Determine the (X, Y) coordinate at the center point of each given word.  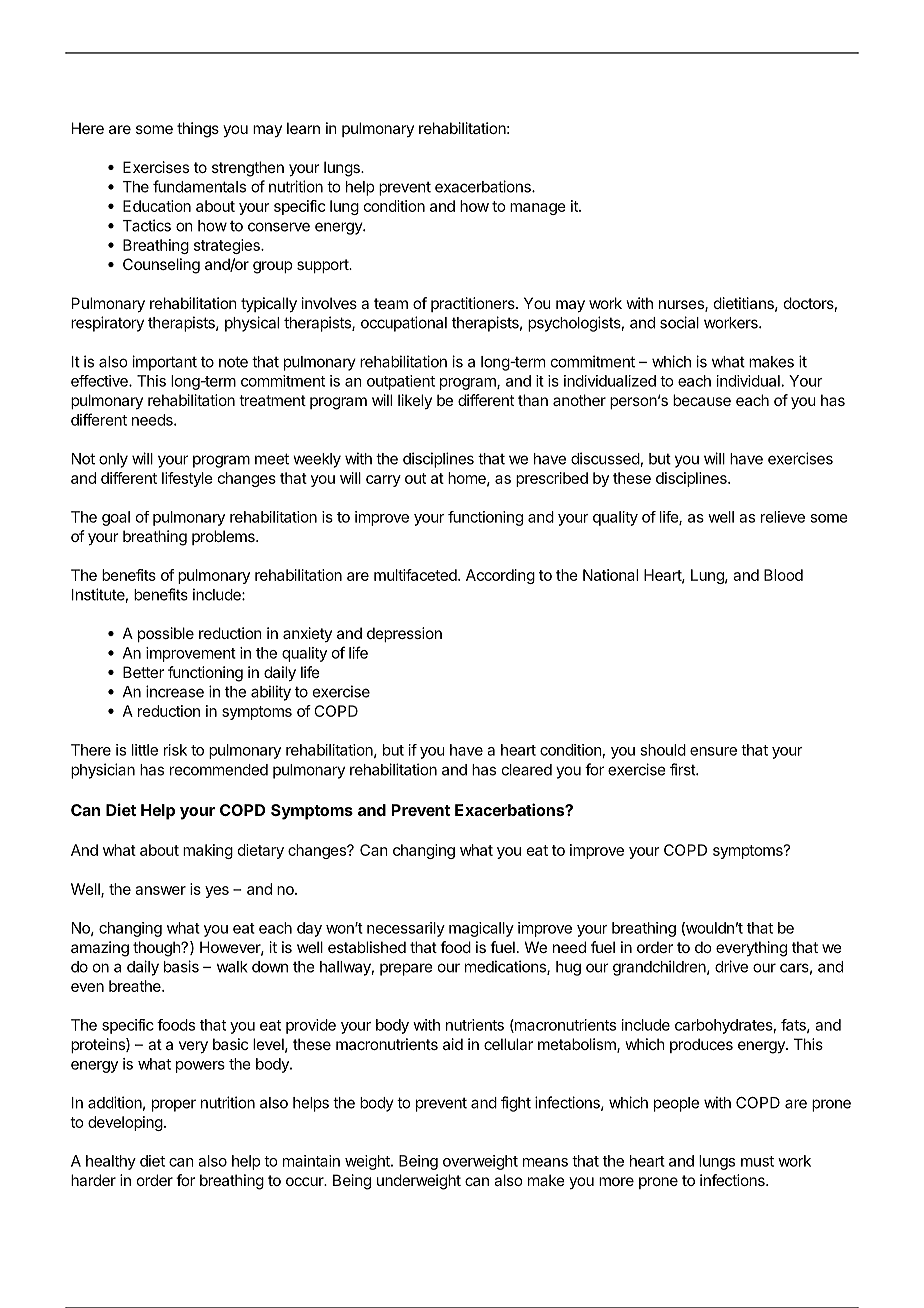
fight (516, 1104)
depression (404, 634)
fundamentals (199, 186)
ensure (713, 751)
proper (174, 1105)
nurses (682, 306)
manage (538, 209)
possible (166, 634)
